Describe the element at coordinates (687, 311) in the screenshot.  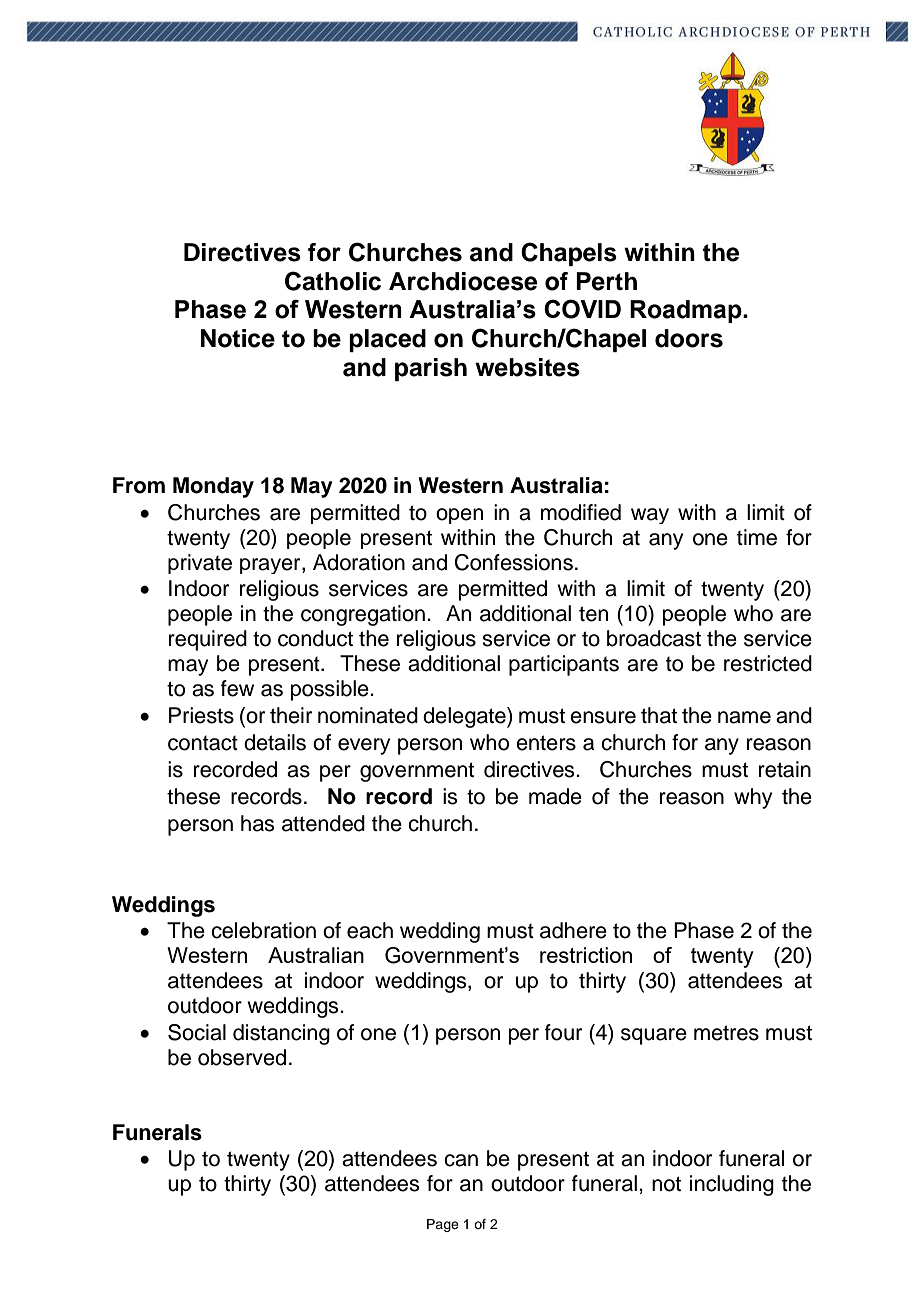
I see `Roadmap` at that location.
